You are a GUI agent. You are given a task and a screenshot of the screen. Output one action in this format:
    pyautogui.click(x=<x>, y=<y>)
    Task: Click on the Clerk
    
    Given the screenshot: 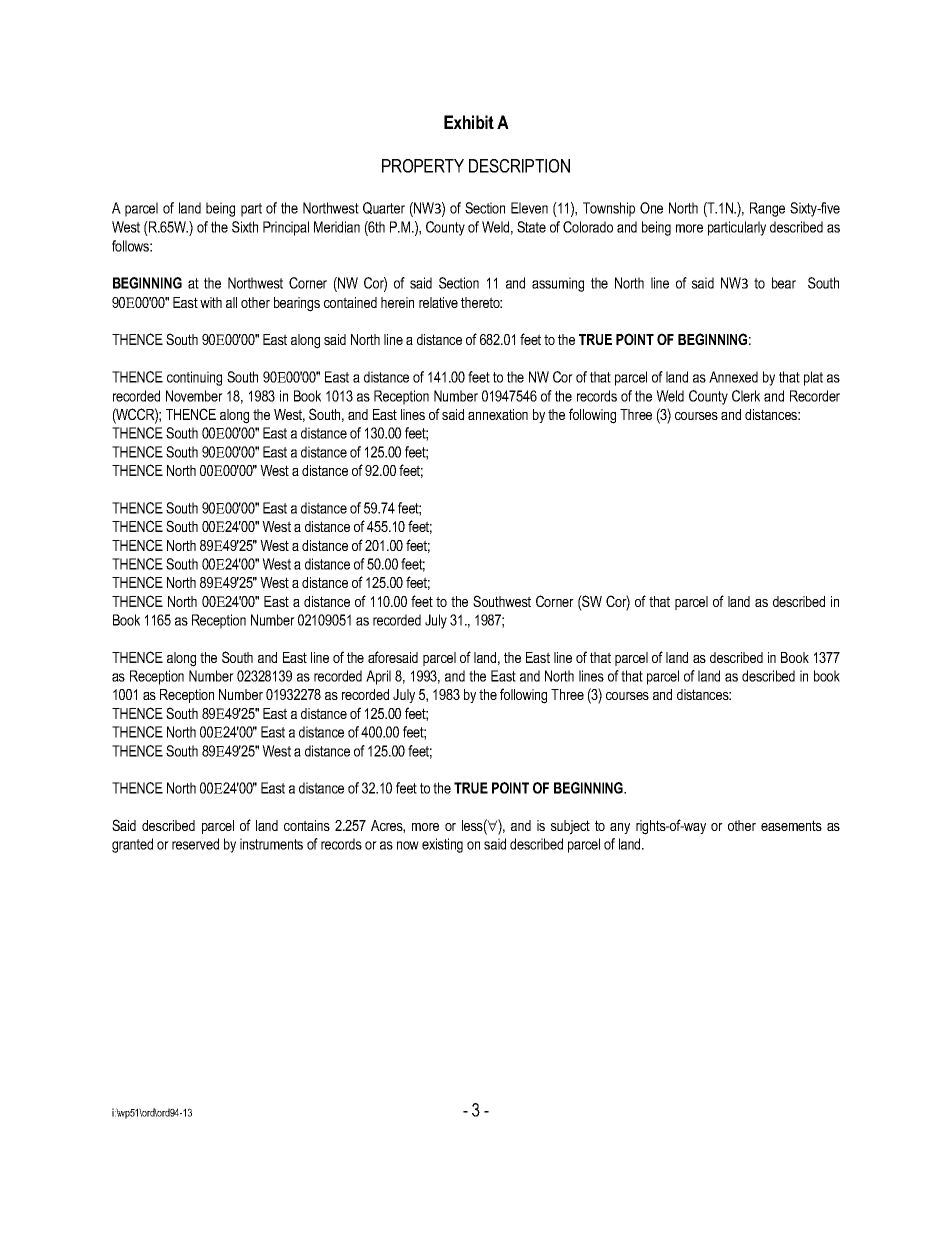 What is the action you would take?
    pyautogui.click(x=746, y=396)
